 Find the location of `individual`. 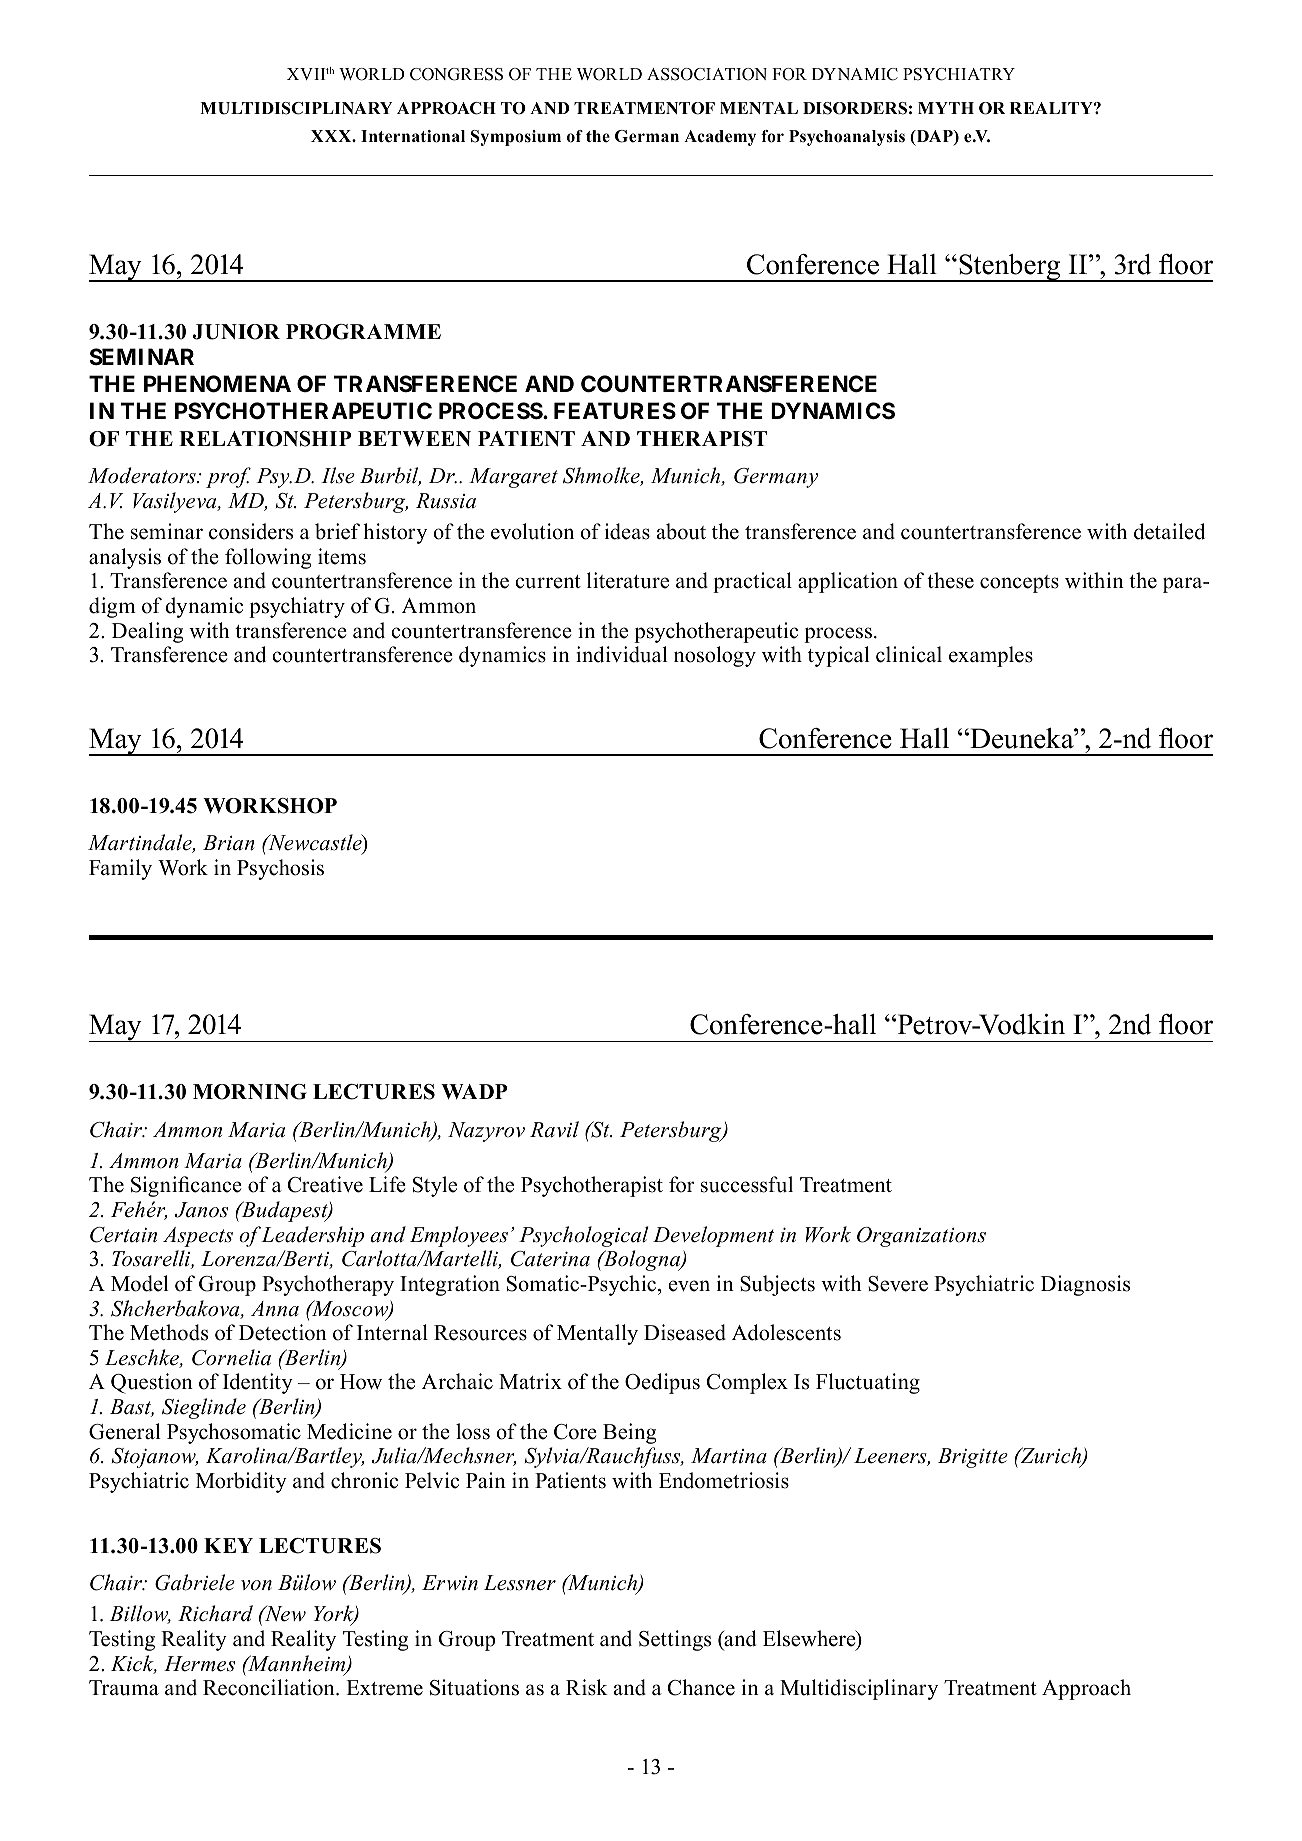

individual is located at coordinates (622, 654).
